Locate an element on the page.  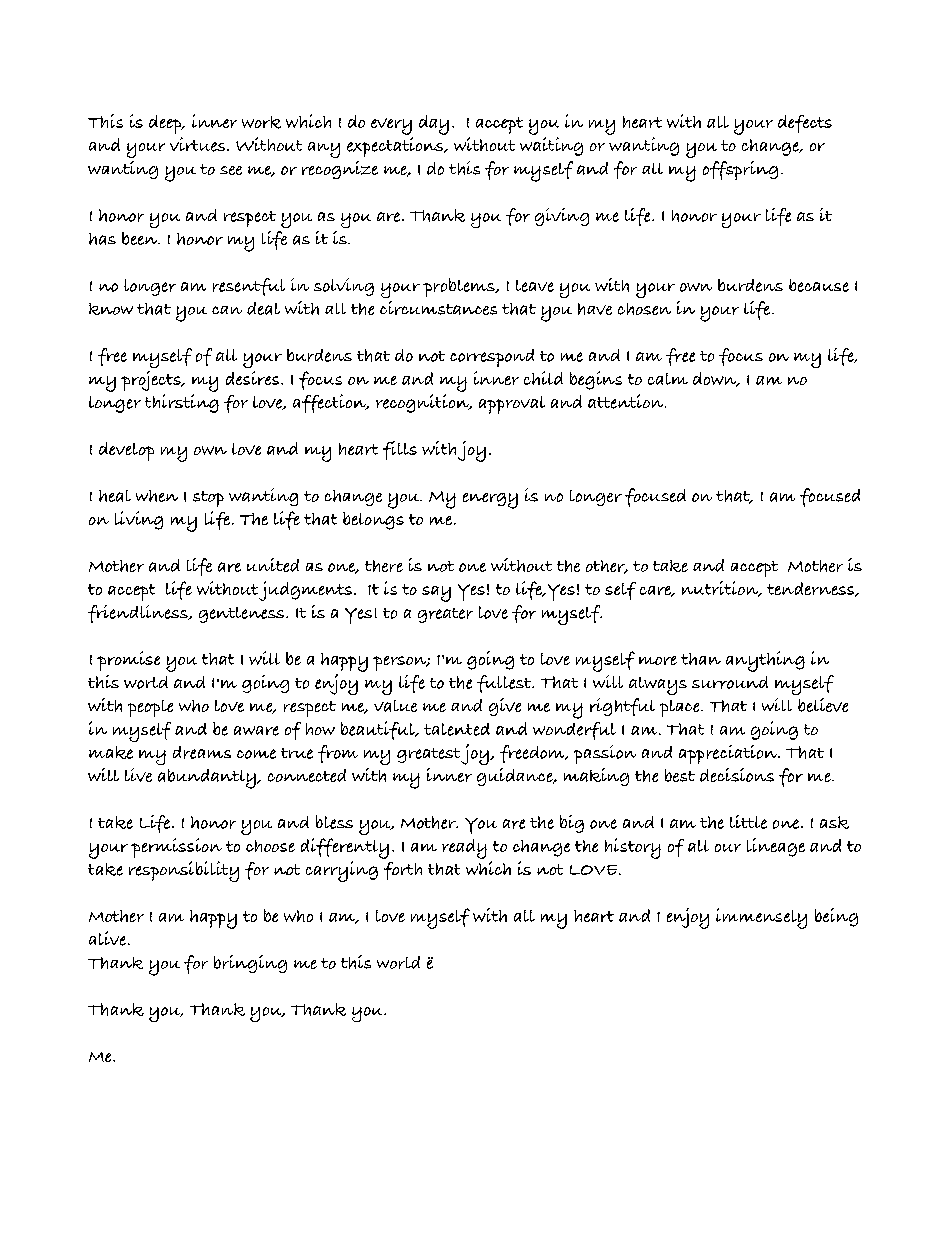
surround is located at coordinates (730, 682).
